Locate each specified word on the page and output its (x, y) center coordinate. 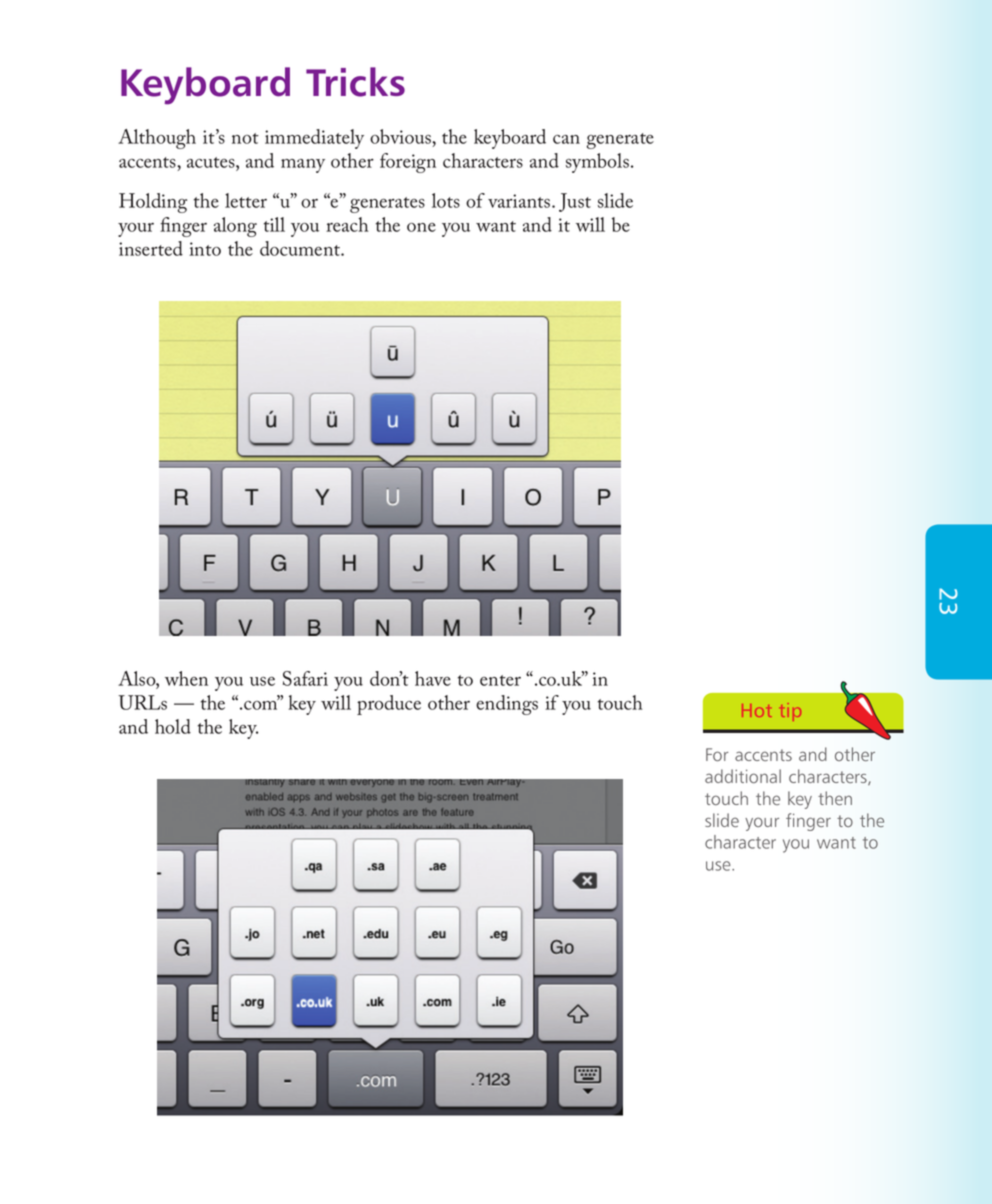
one (421, 227)
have (433, 678)
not (245, 138)
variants (520, 201)
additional (743, 776)
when (186, 678)
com (261, 704)
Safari (305, 678)
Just (575, 202)
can (566, 139)
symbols (597, 163)
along (235, 227)
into (205, 249)
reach (347, 224)
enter (500, 680)
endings (507, 705)
